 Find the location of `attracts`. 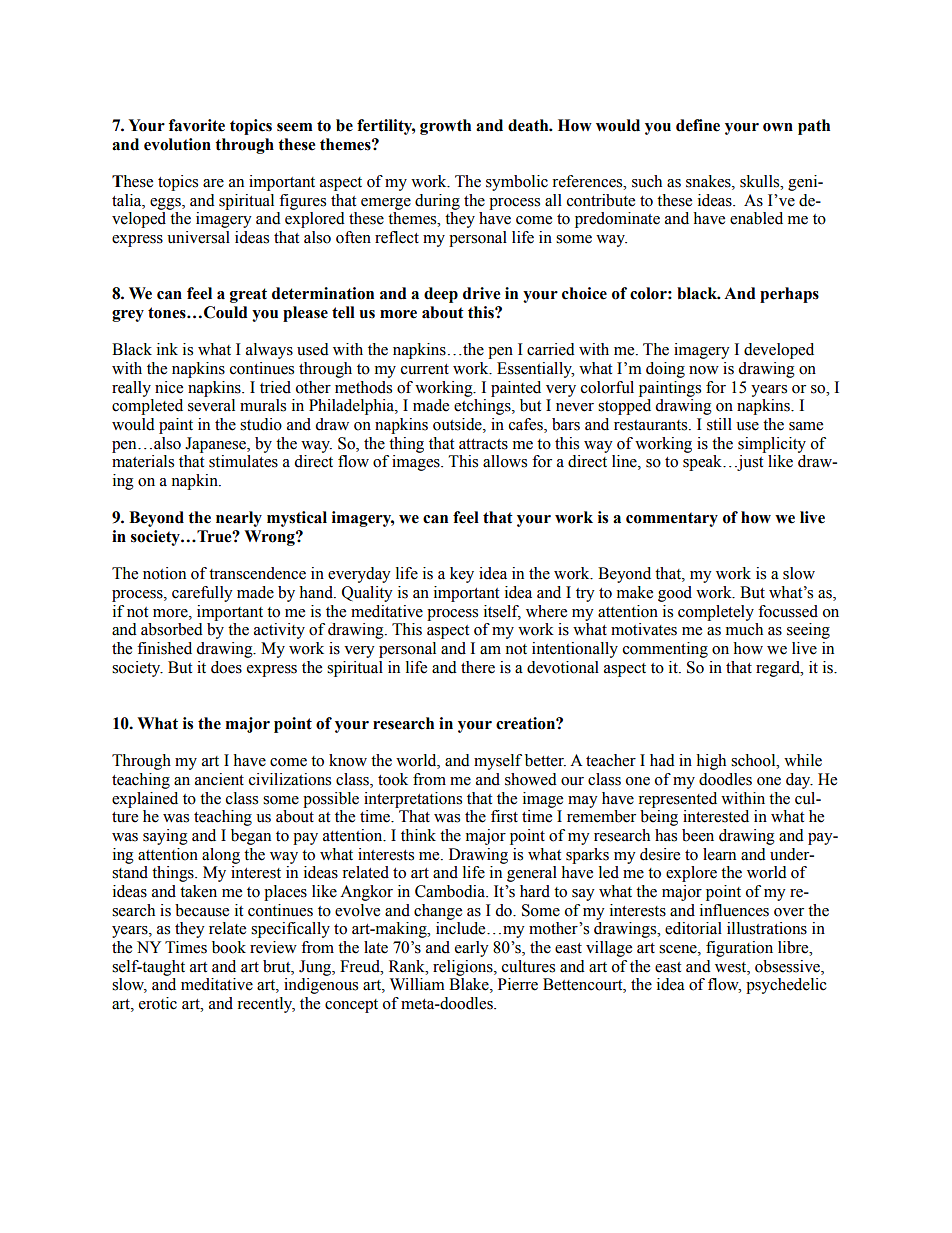

attracts is located at coordinates (483, 444).
